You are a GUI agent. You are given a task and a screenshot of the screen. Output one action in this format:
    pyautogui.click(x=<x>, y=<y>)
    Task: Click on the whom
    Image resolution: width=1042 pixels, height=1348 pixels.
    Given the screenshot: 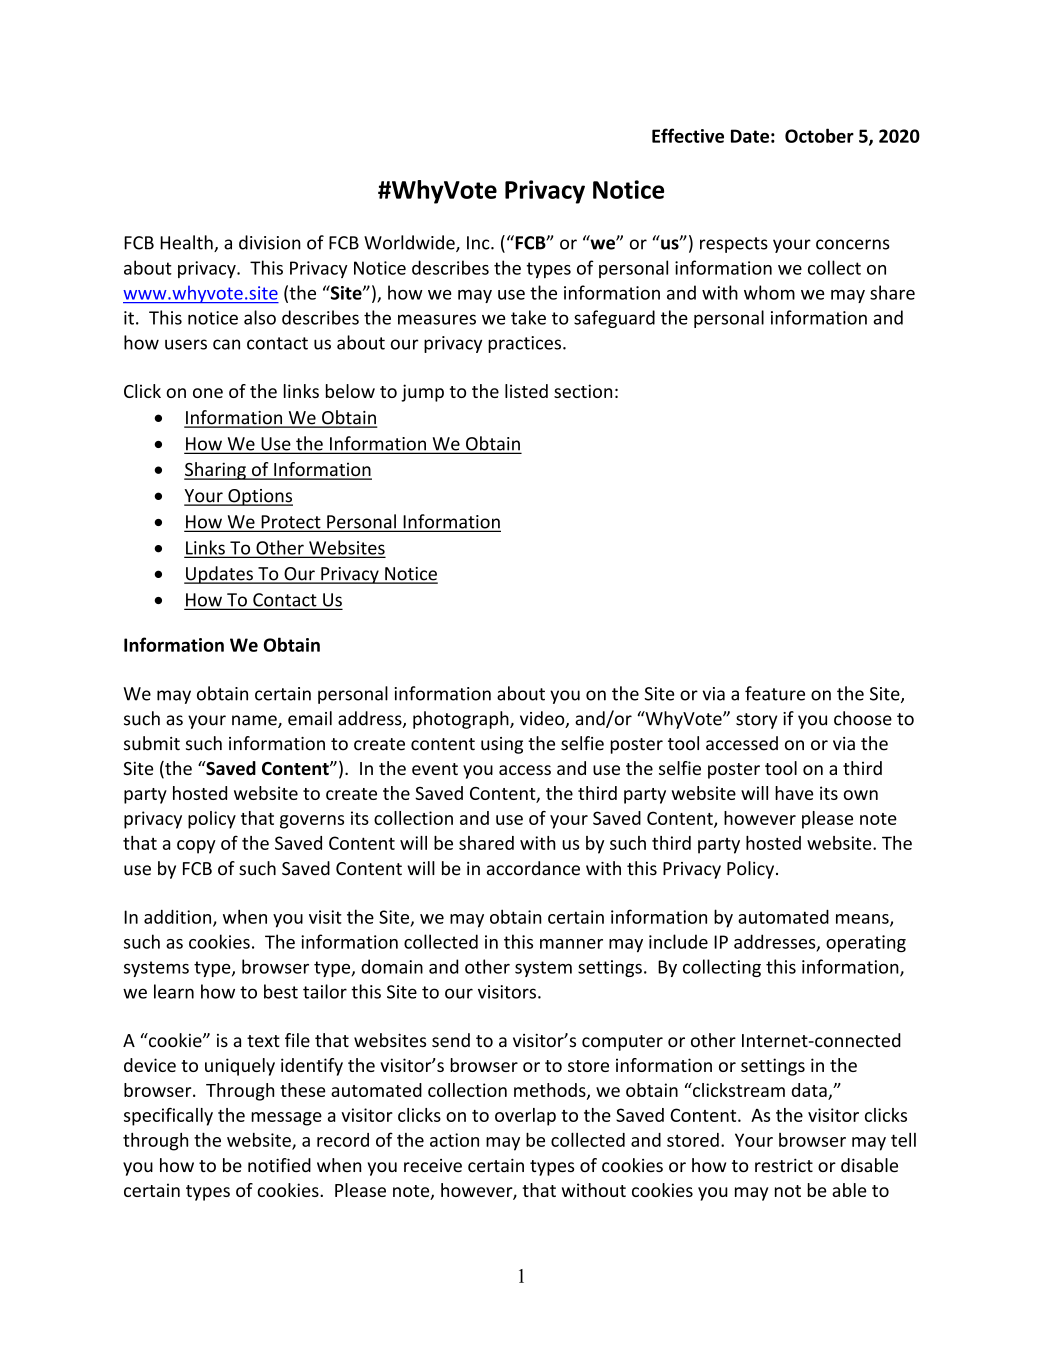 What is the action you would take?
    pyautogui.click(x=769, y=292)
